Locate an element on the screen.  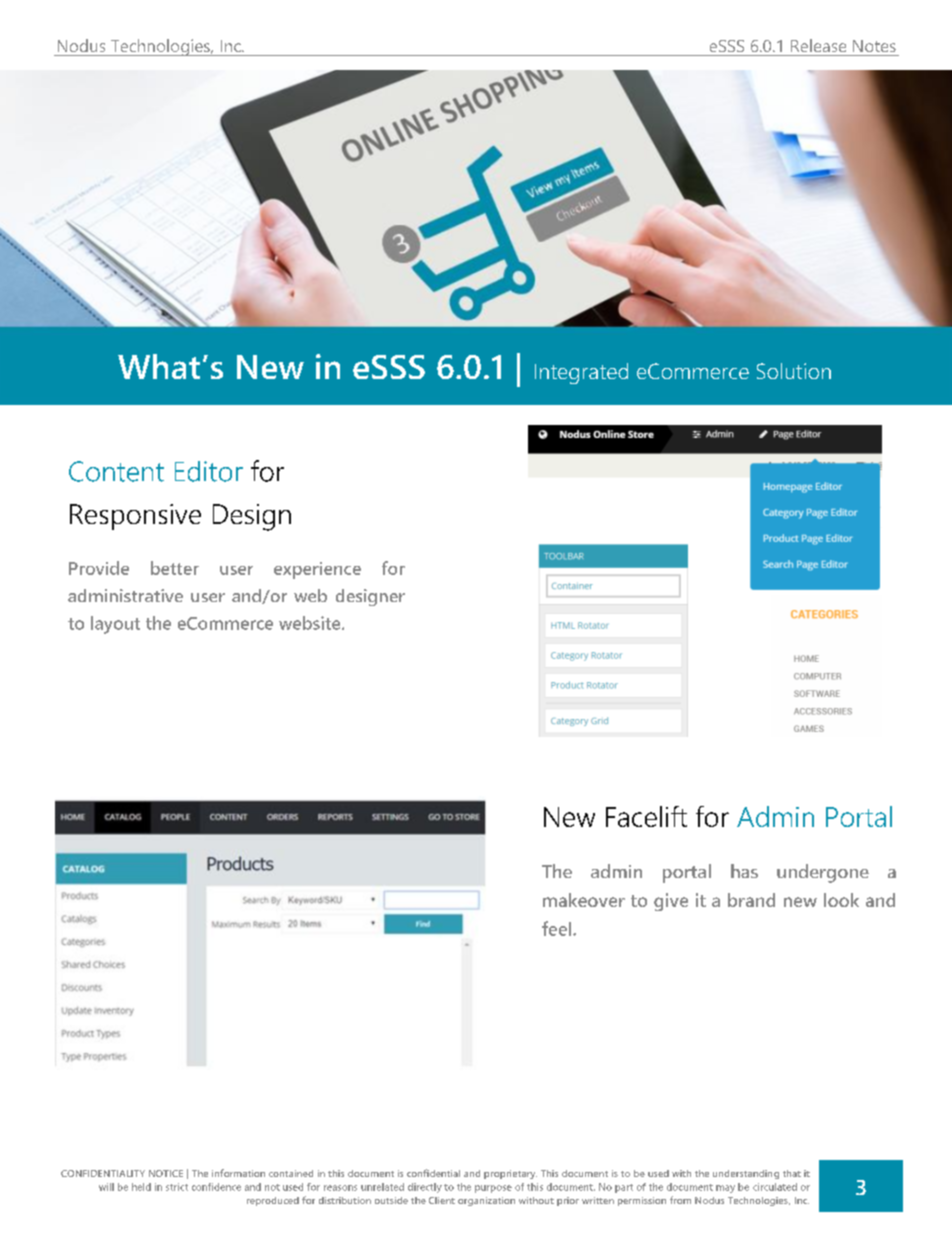
Content is located at coordinates (116, 471).
